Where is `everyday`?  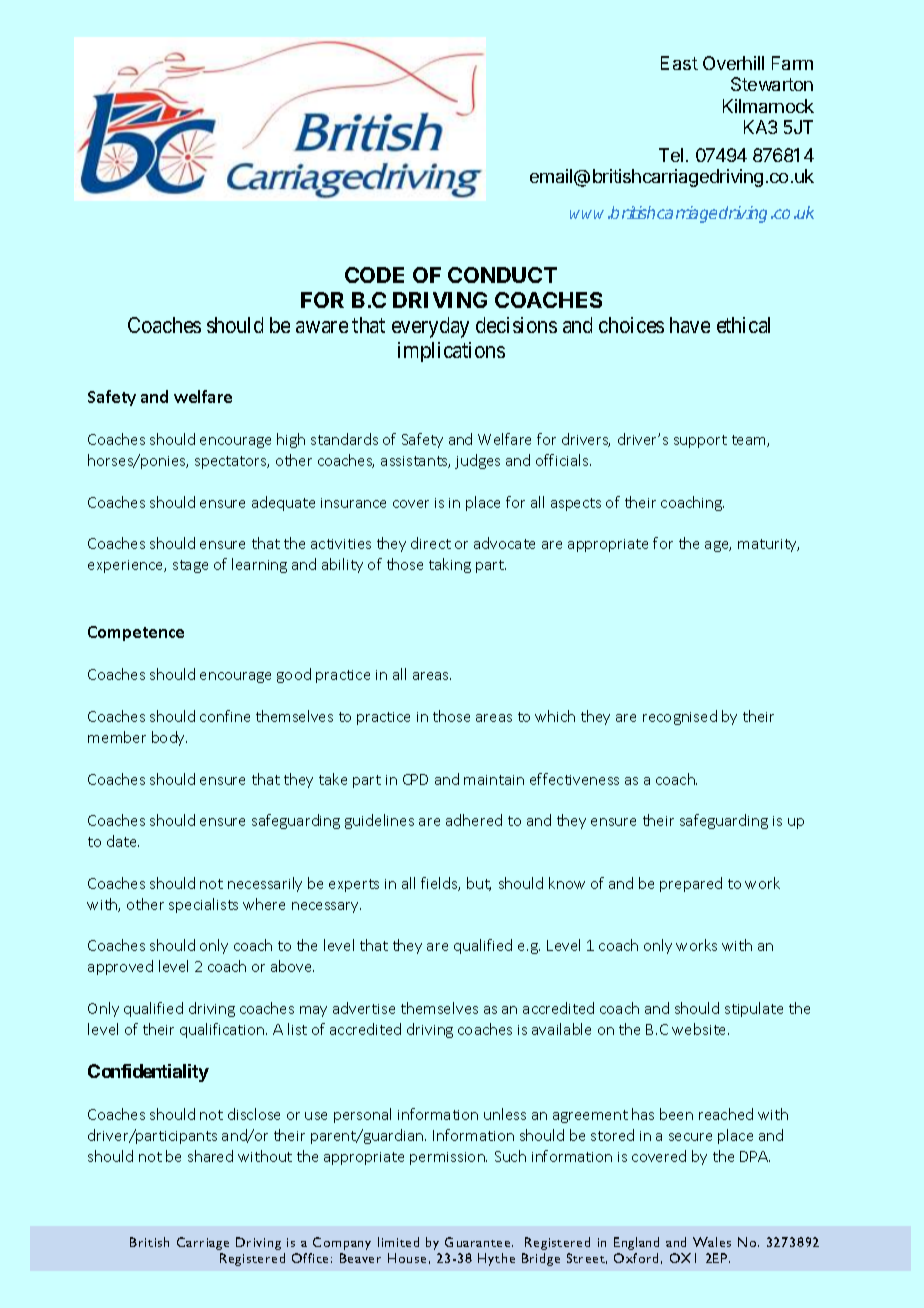
everyday is located at coordinates (430, 327).
